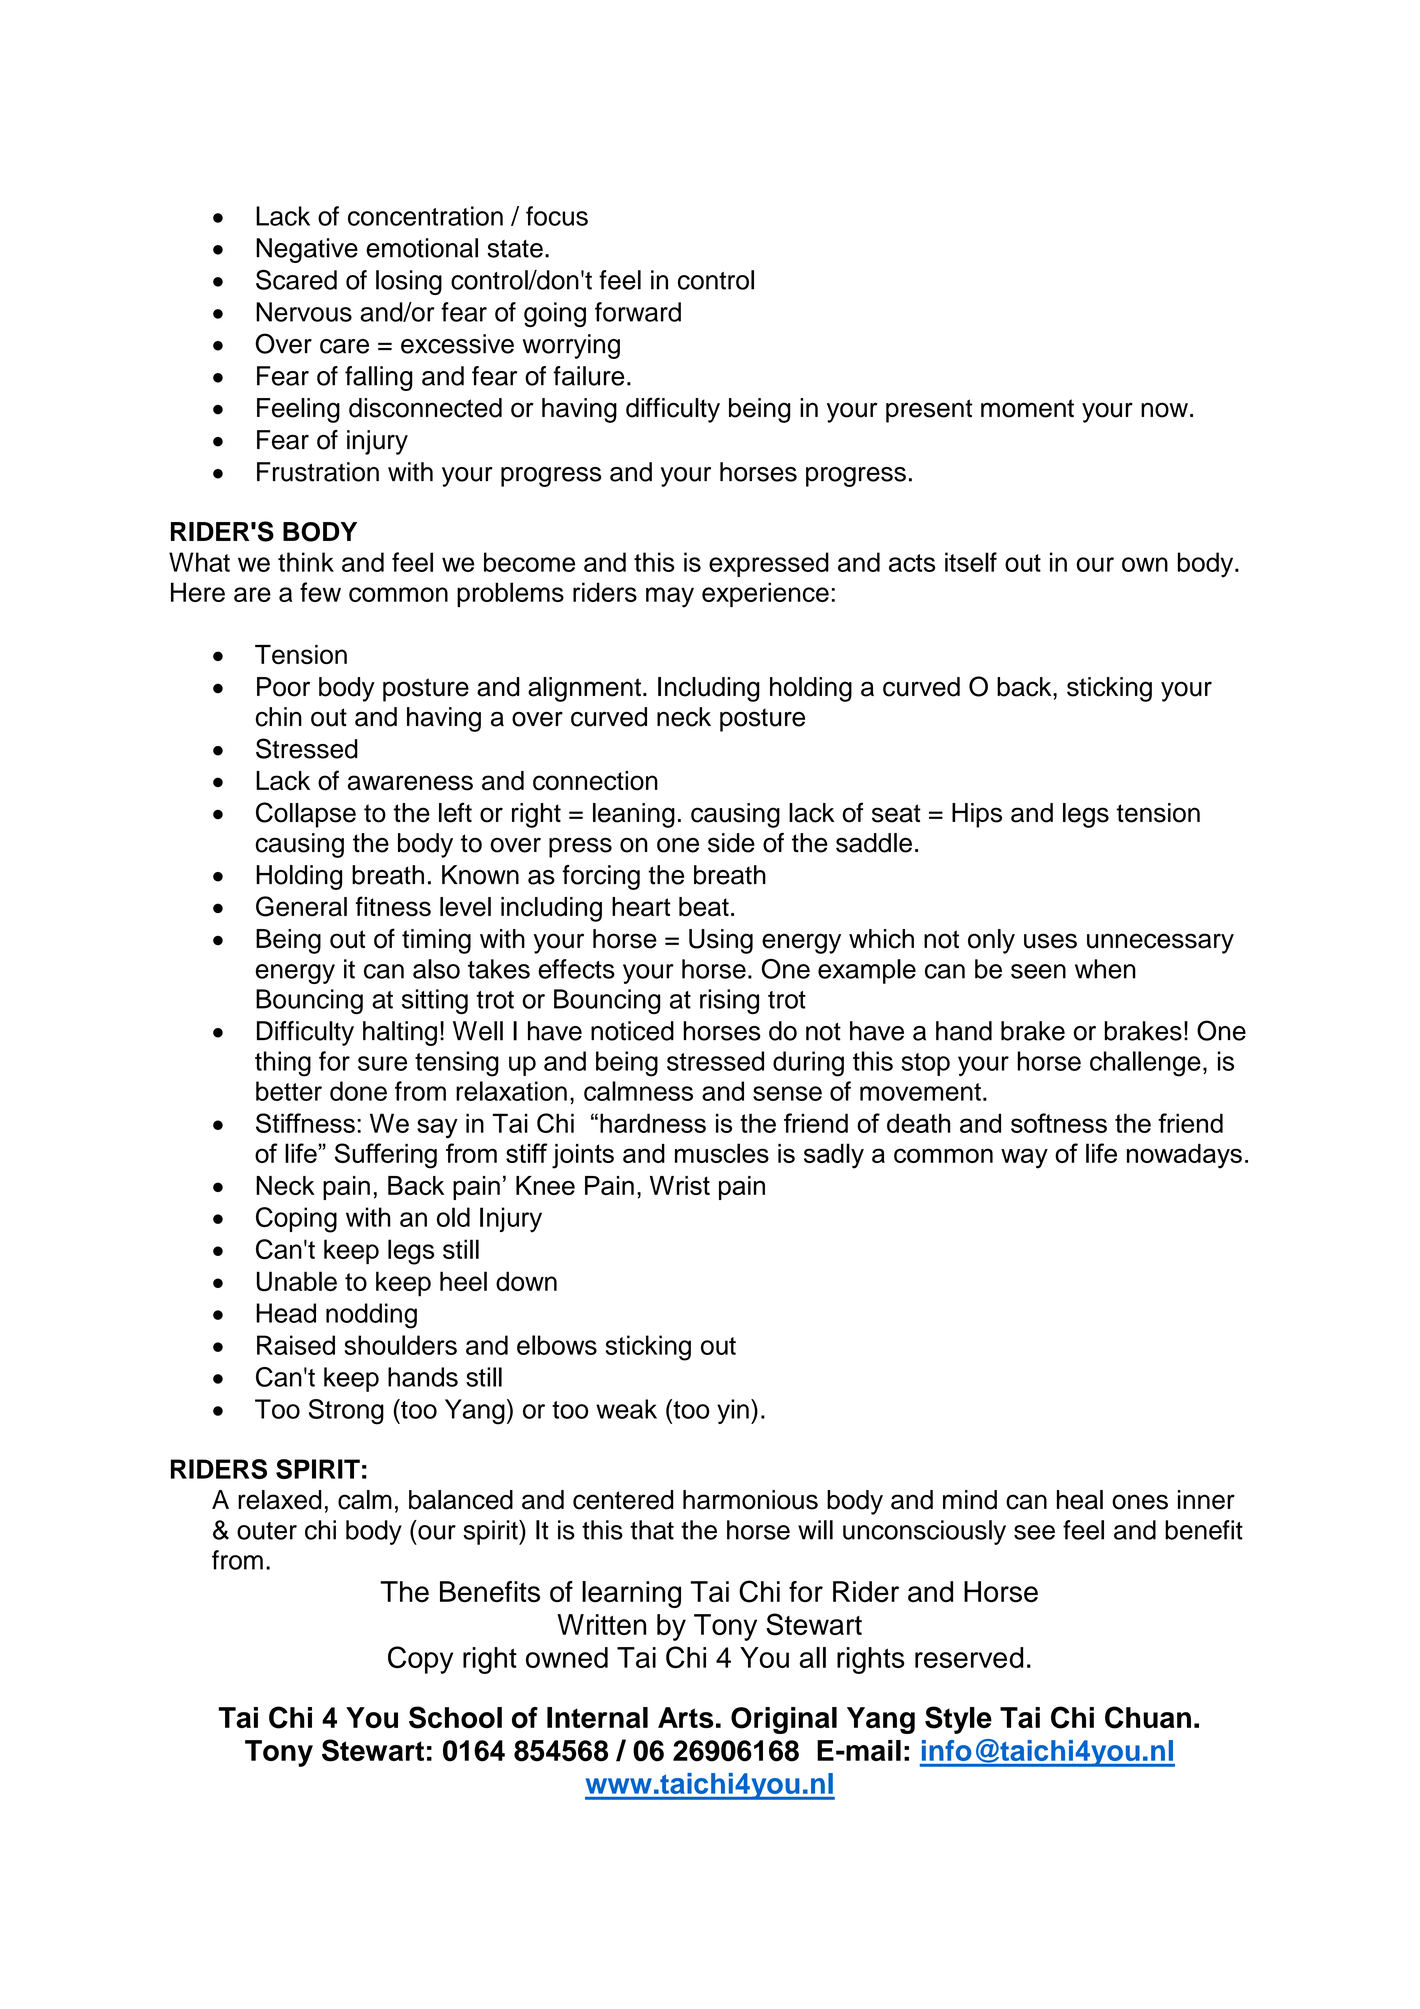  I want to click on few, so click(320, 592).
